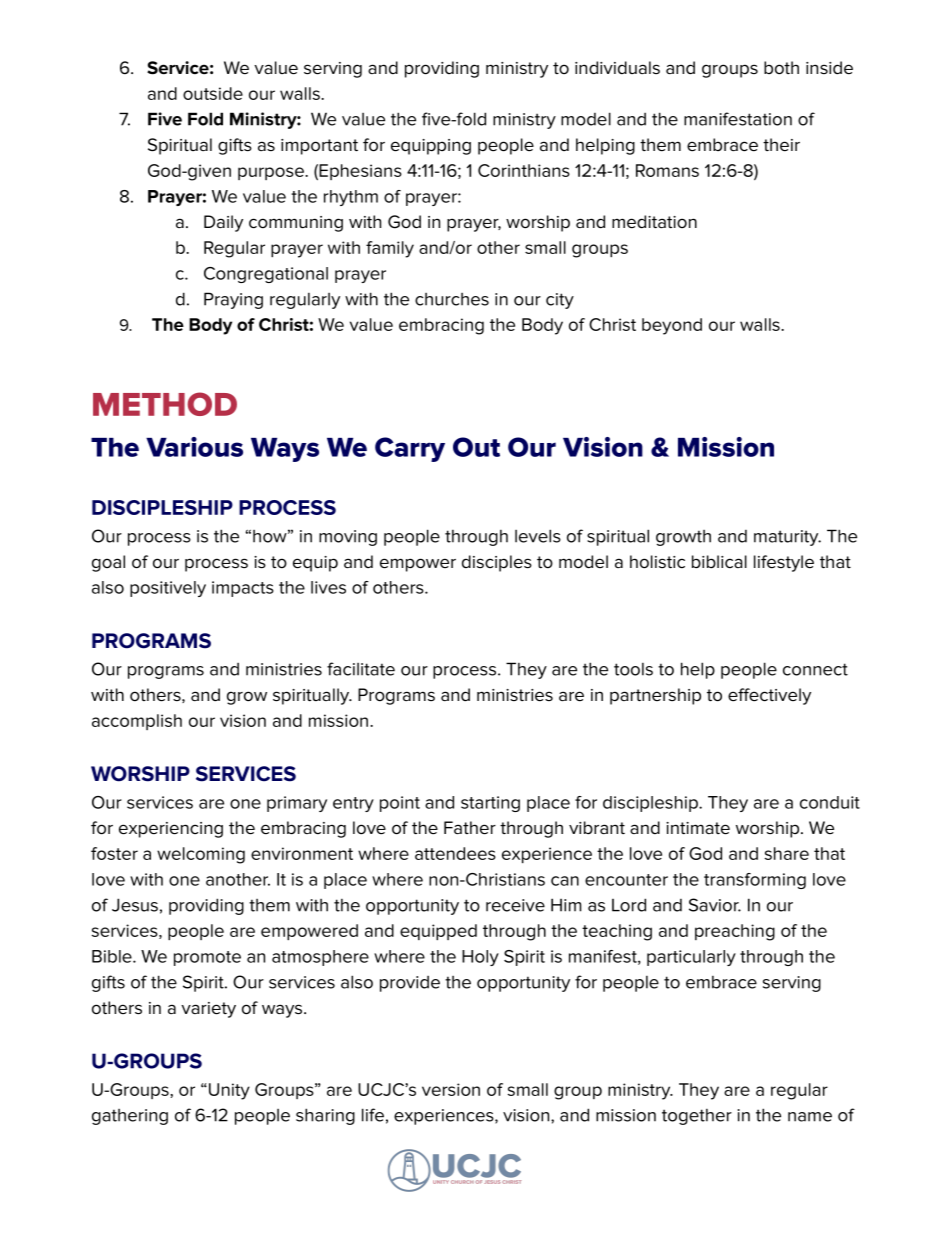 This document has height=1233, width=952. What do you see at coordinates (781, 68) in the document?
I see `both` at bounding box center [781, 68].
